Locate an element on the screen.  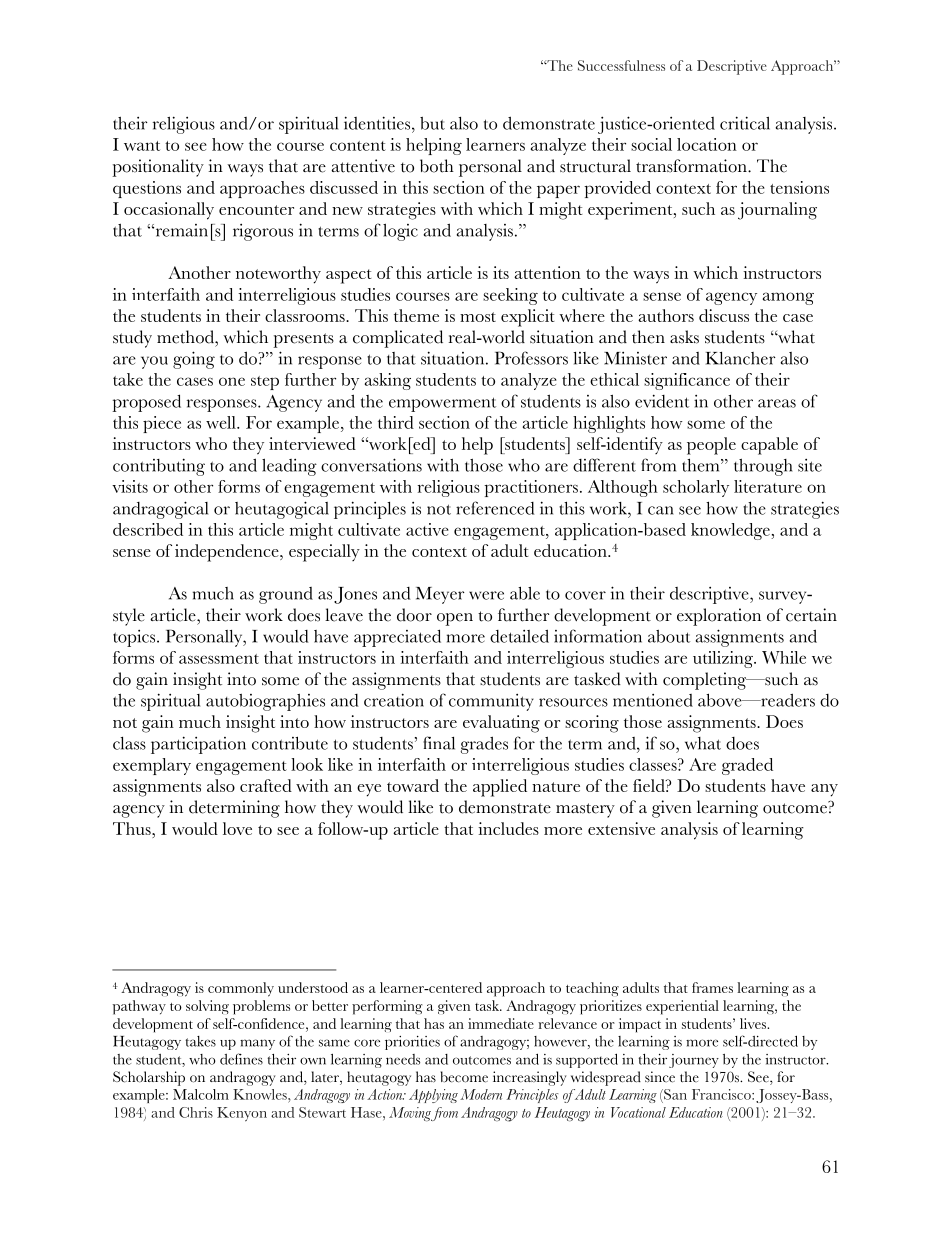
empowerment is located at coordinates (442, 404).
